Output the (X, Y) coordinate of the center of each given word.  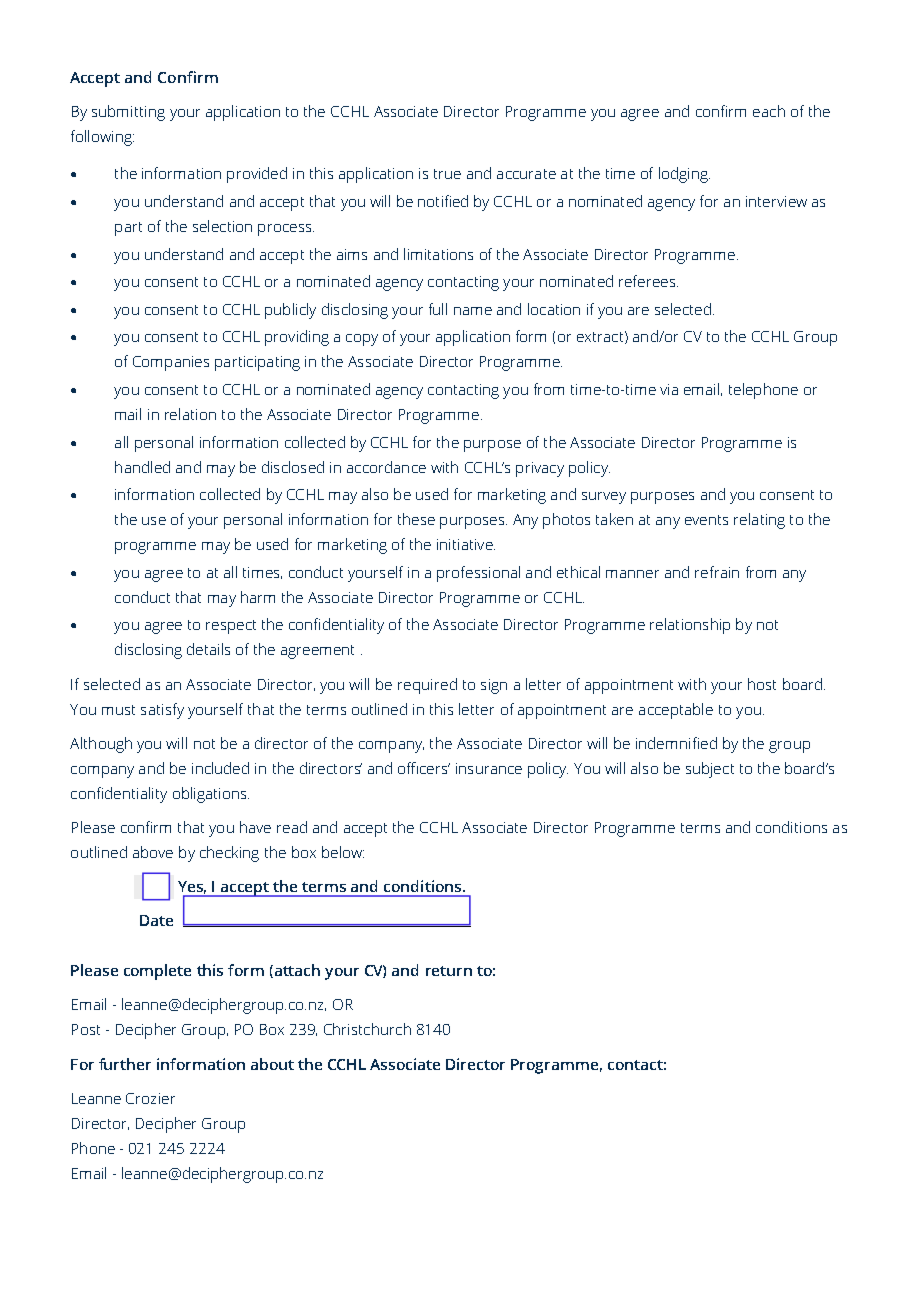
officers (424, 768)
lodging (684, 175)
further (125, 1064)
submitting (128, 113)
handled (142, 467)
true (447, 174)
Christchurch (367, 1029)
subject (710, 770)
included (220, 768)
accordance (386, 467)
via (669, 389)
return (449, 971)
